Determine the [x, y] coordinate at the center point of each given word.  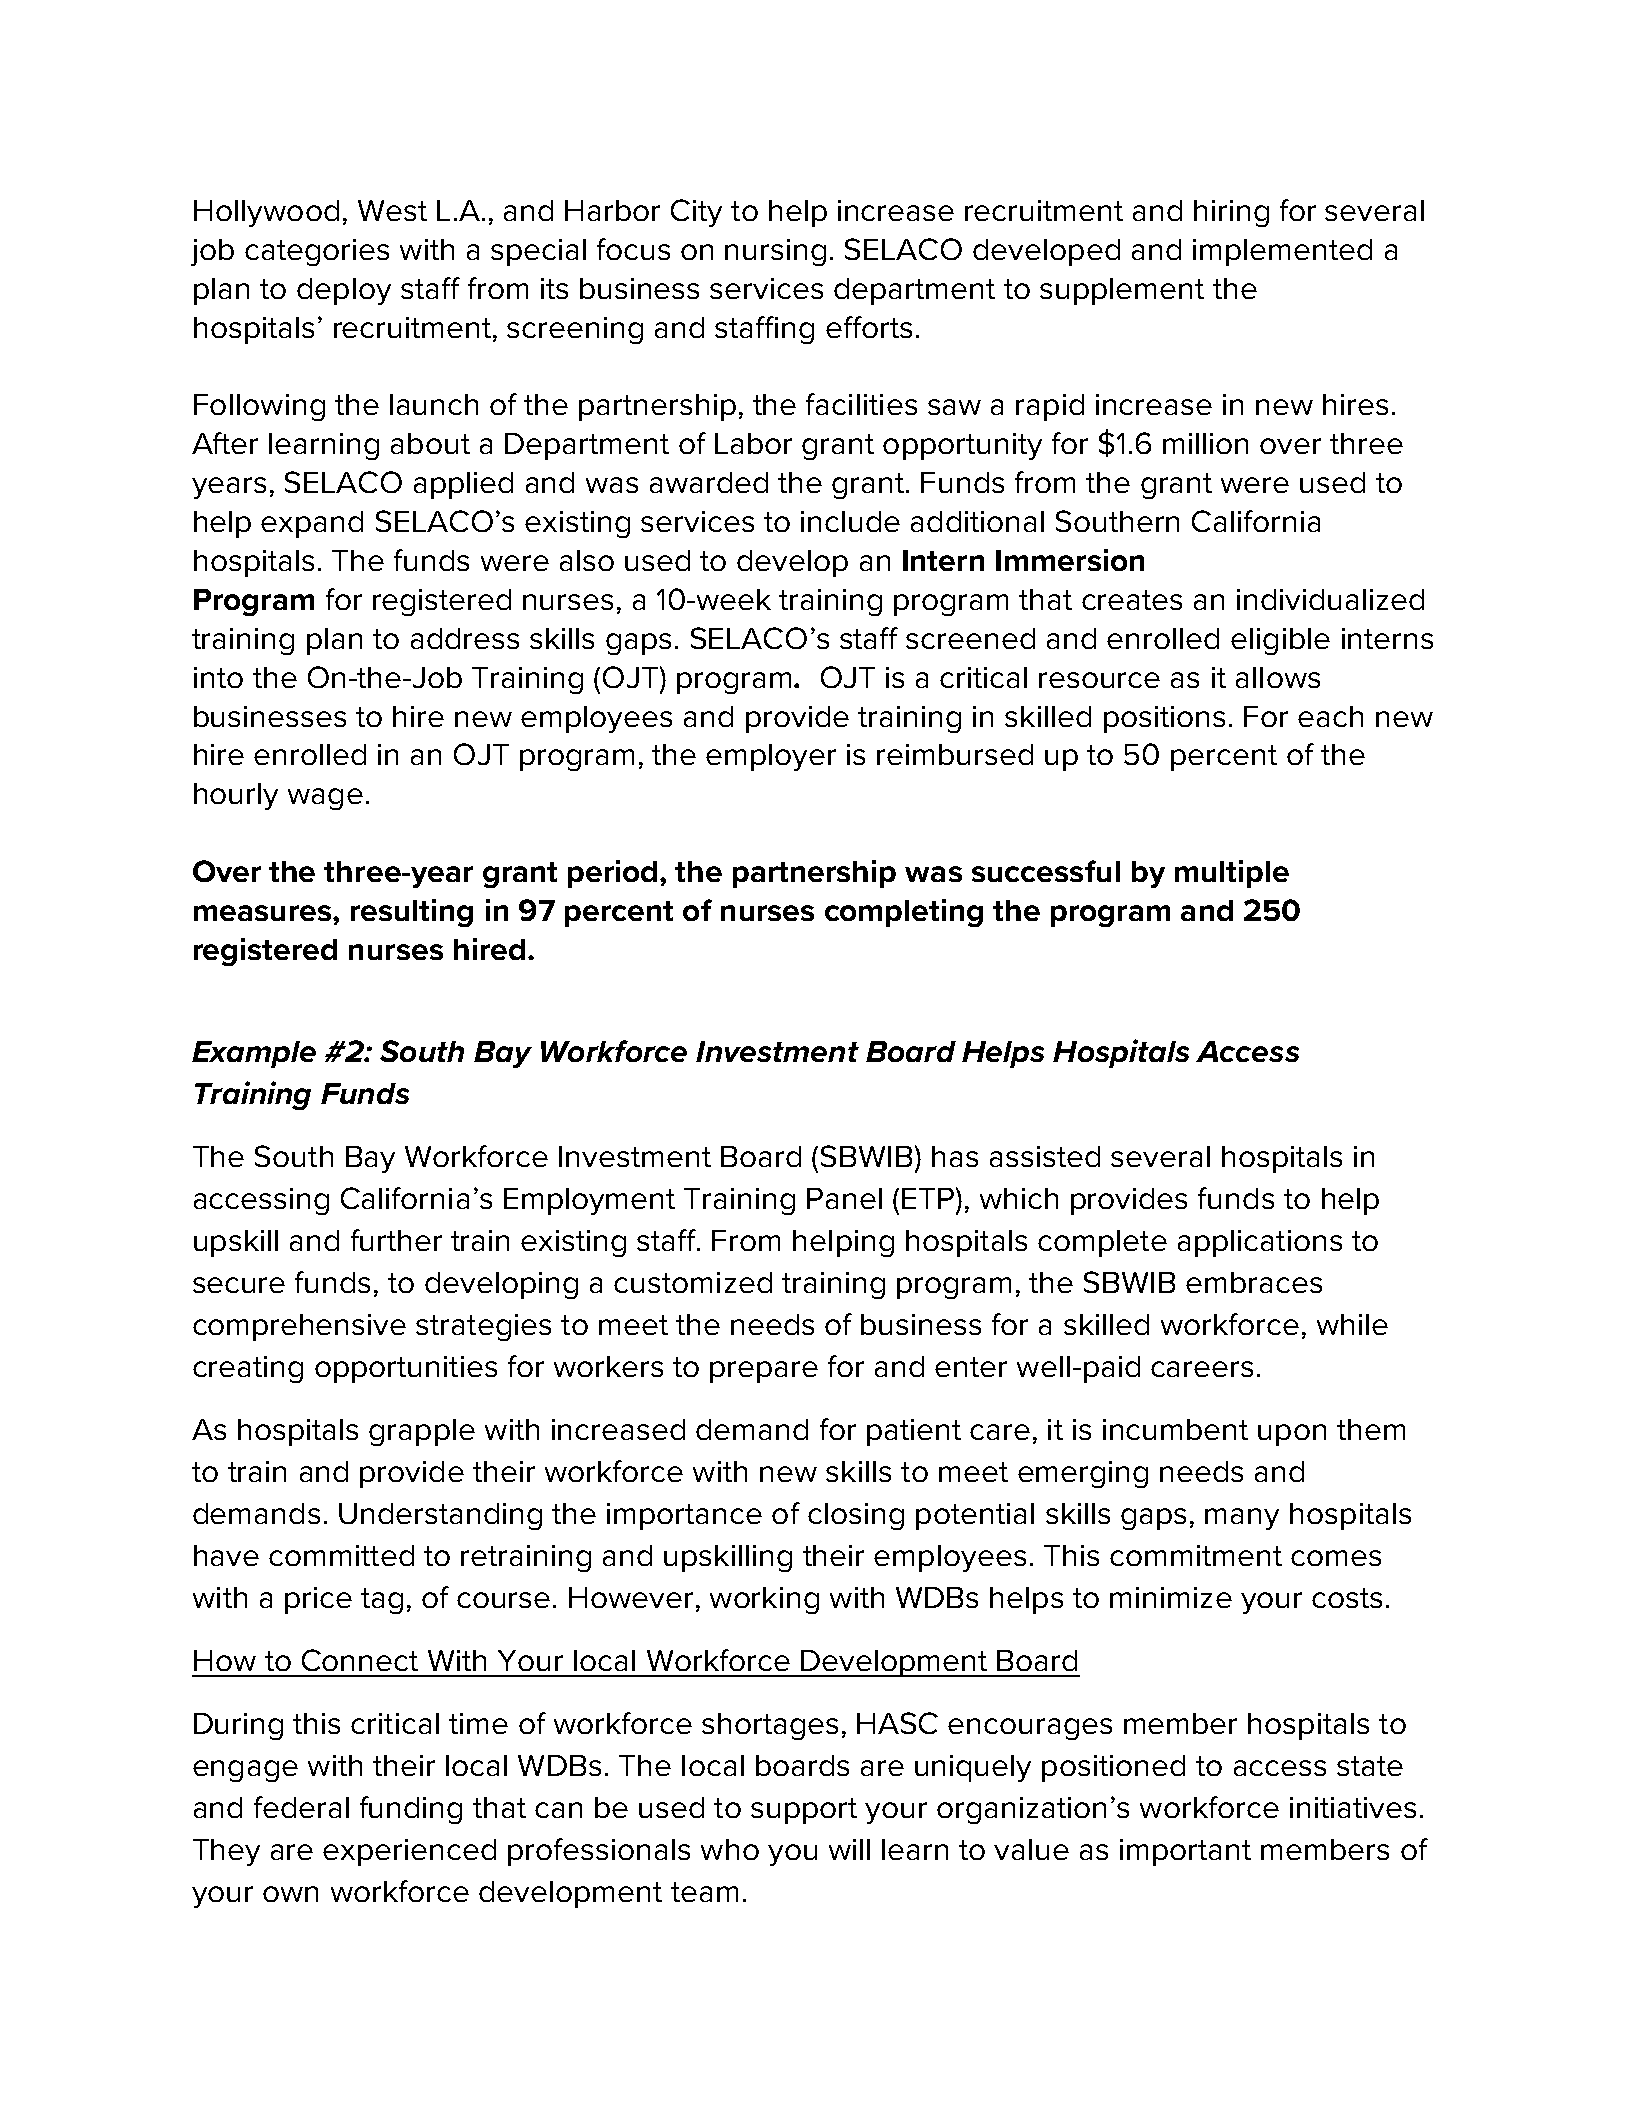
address [465, 638]
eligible [1280, 641]
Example [254, 1054]
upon [1292, 1435]
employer [771, 757]
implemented [1282, 252]
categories [317, 252]
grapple [422, 1432]
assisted [1045, 1156]
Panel [844, 1198]
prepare [764, 1372]
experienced [409, 1852]
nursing [775, 252]
